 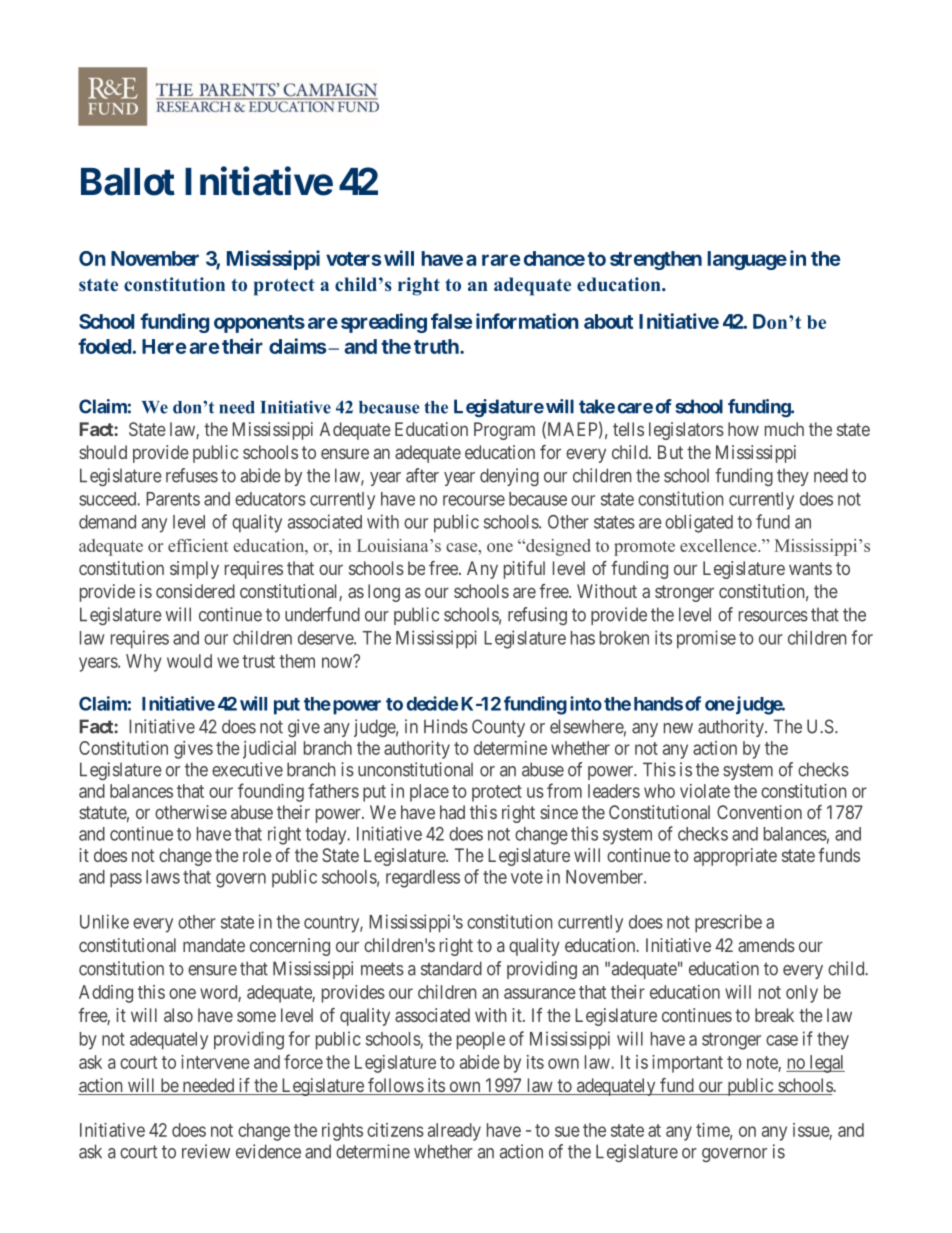 I want to click on role, so click(x=257, y=855).
